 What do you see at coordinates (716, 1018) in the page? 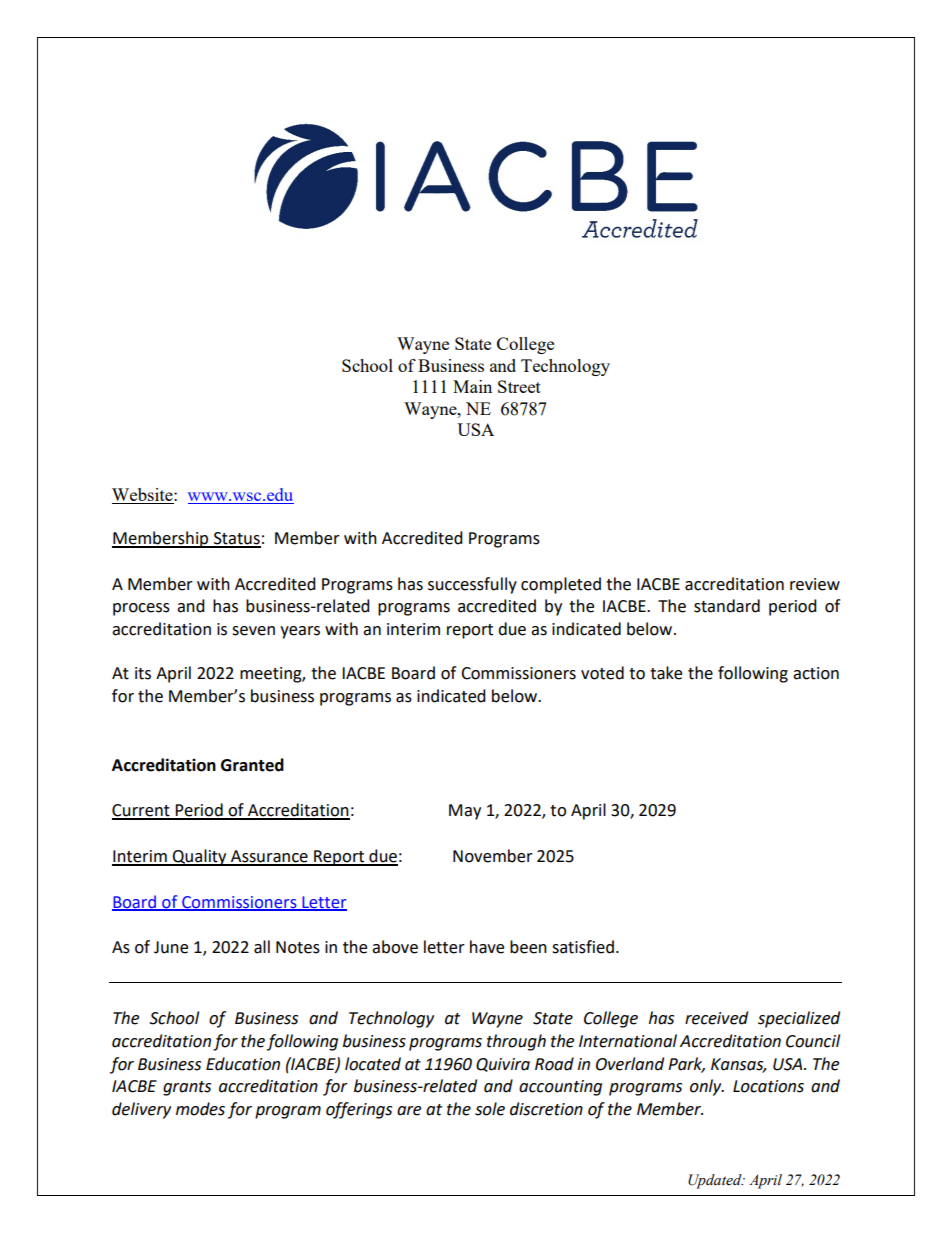
I see `received` at bounding box center [716, 1018].
